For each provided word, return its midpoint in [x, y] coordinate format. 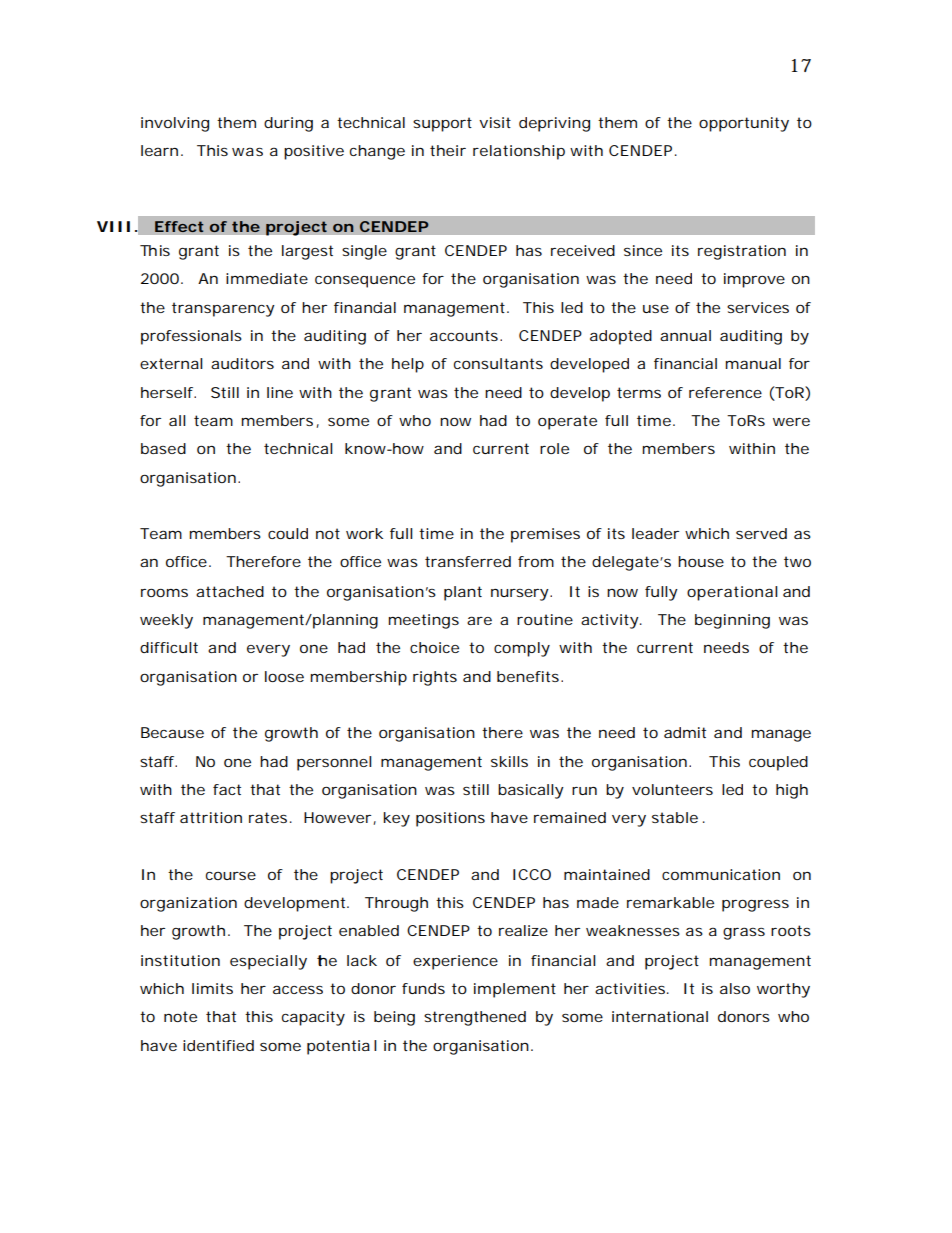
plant [463, 593]
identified [218, 1045]
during [288, 124]
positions [450, 819]
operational [732, 593]
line [280, 392]
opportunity [744, 124]
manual [753, 363]
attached [230, 591]
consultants [498, 363]
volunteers [672, 789]
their [448, 150]
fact [227, 789]
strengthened [475, 1018]
